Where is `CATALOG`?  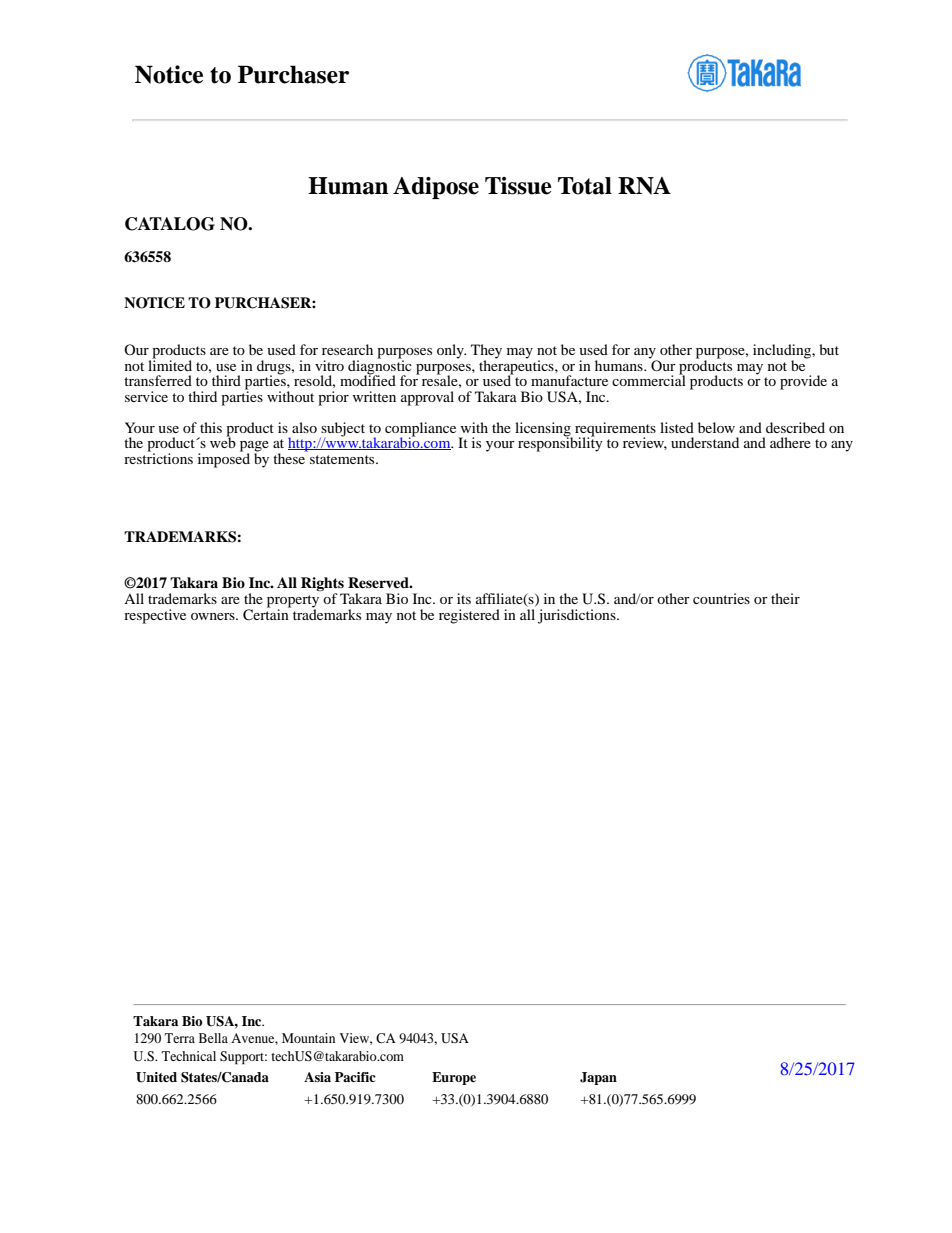 CATALOG is located at coordinates (170, 224).
